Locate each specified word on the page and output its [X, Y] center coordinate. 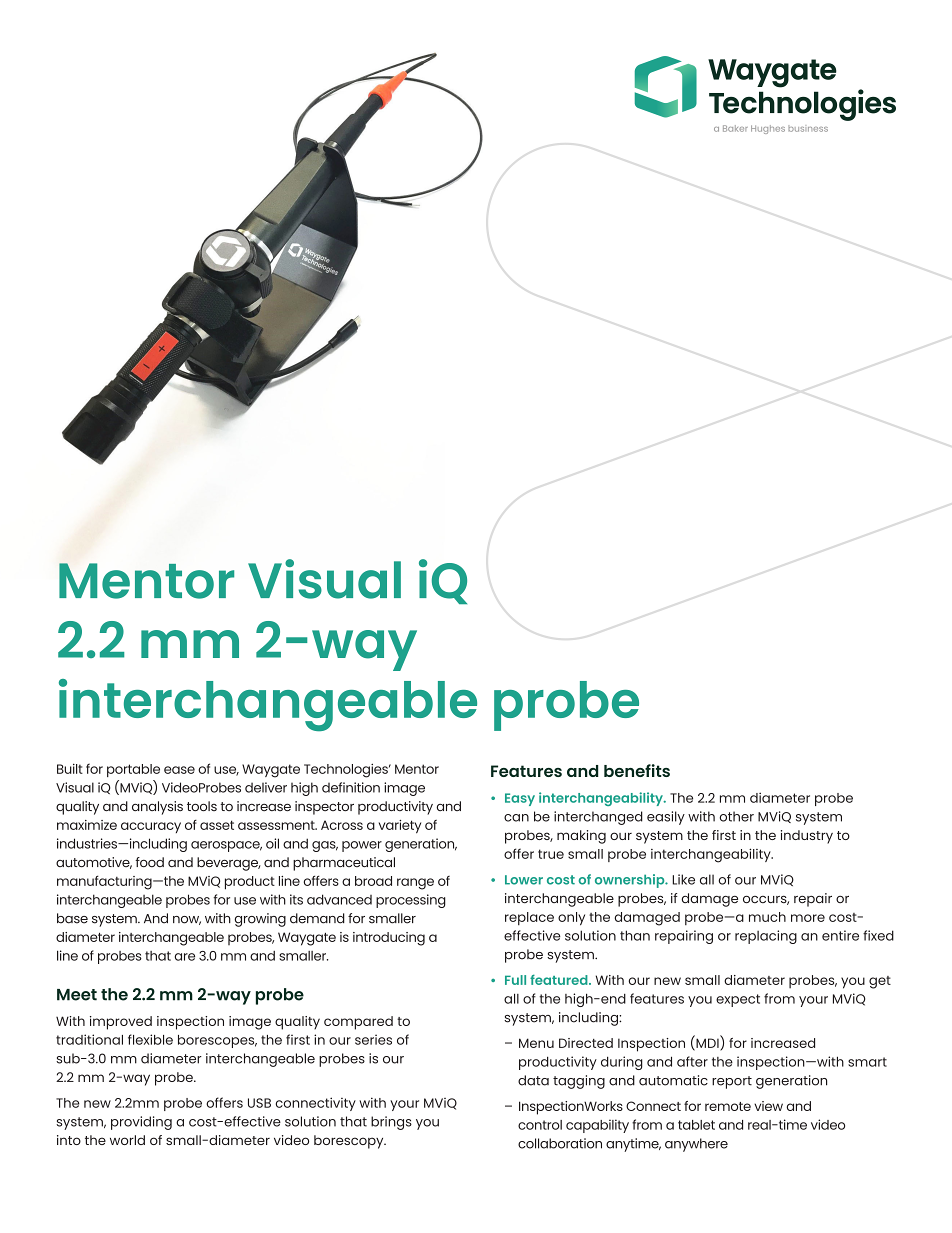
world [127, 1140]
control [540, 1125]
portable [133, 770]
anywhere [696, 1145]
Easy [520, 799]
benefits [637, 770]
